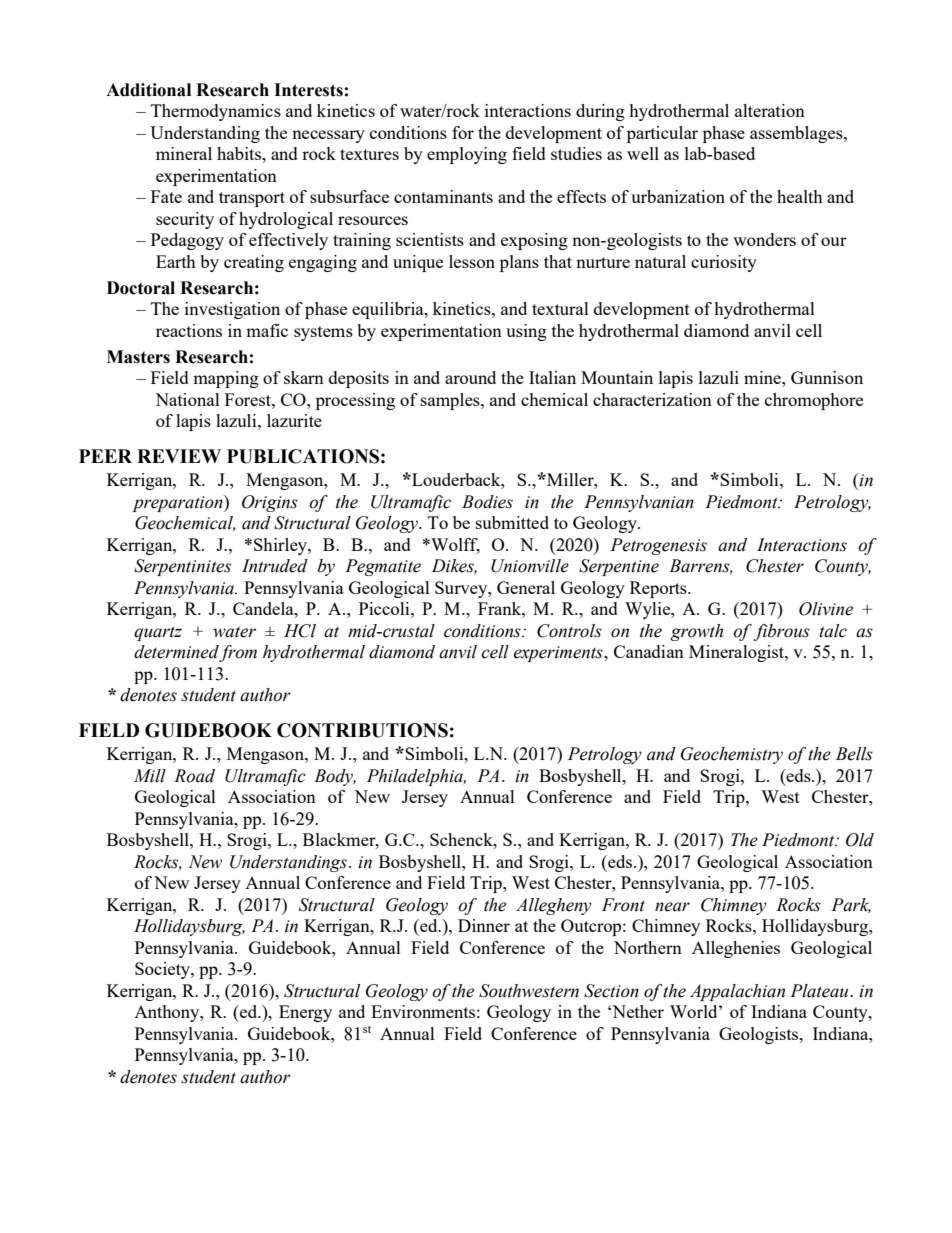 The width and height of the page is (952, 1233). What do you see at coordinates (826, 609) in the page?
I see `Olivine` at bounding box center [826, 609].
